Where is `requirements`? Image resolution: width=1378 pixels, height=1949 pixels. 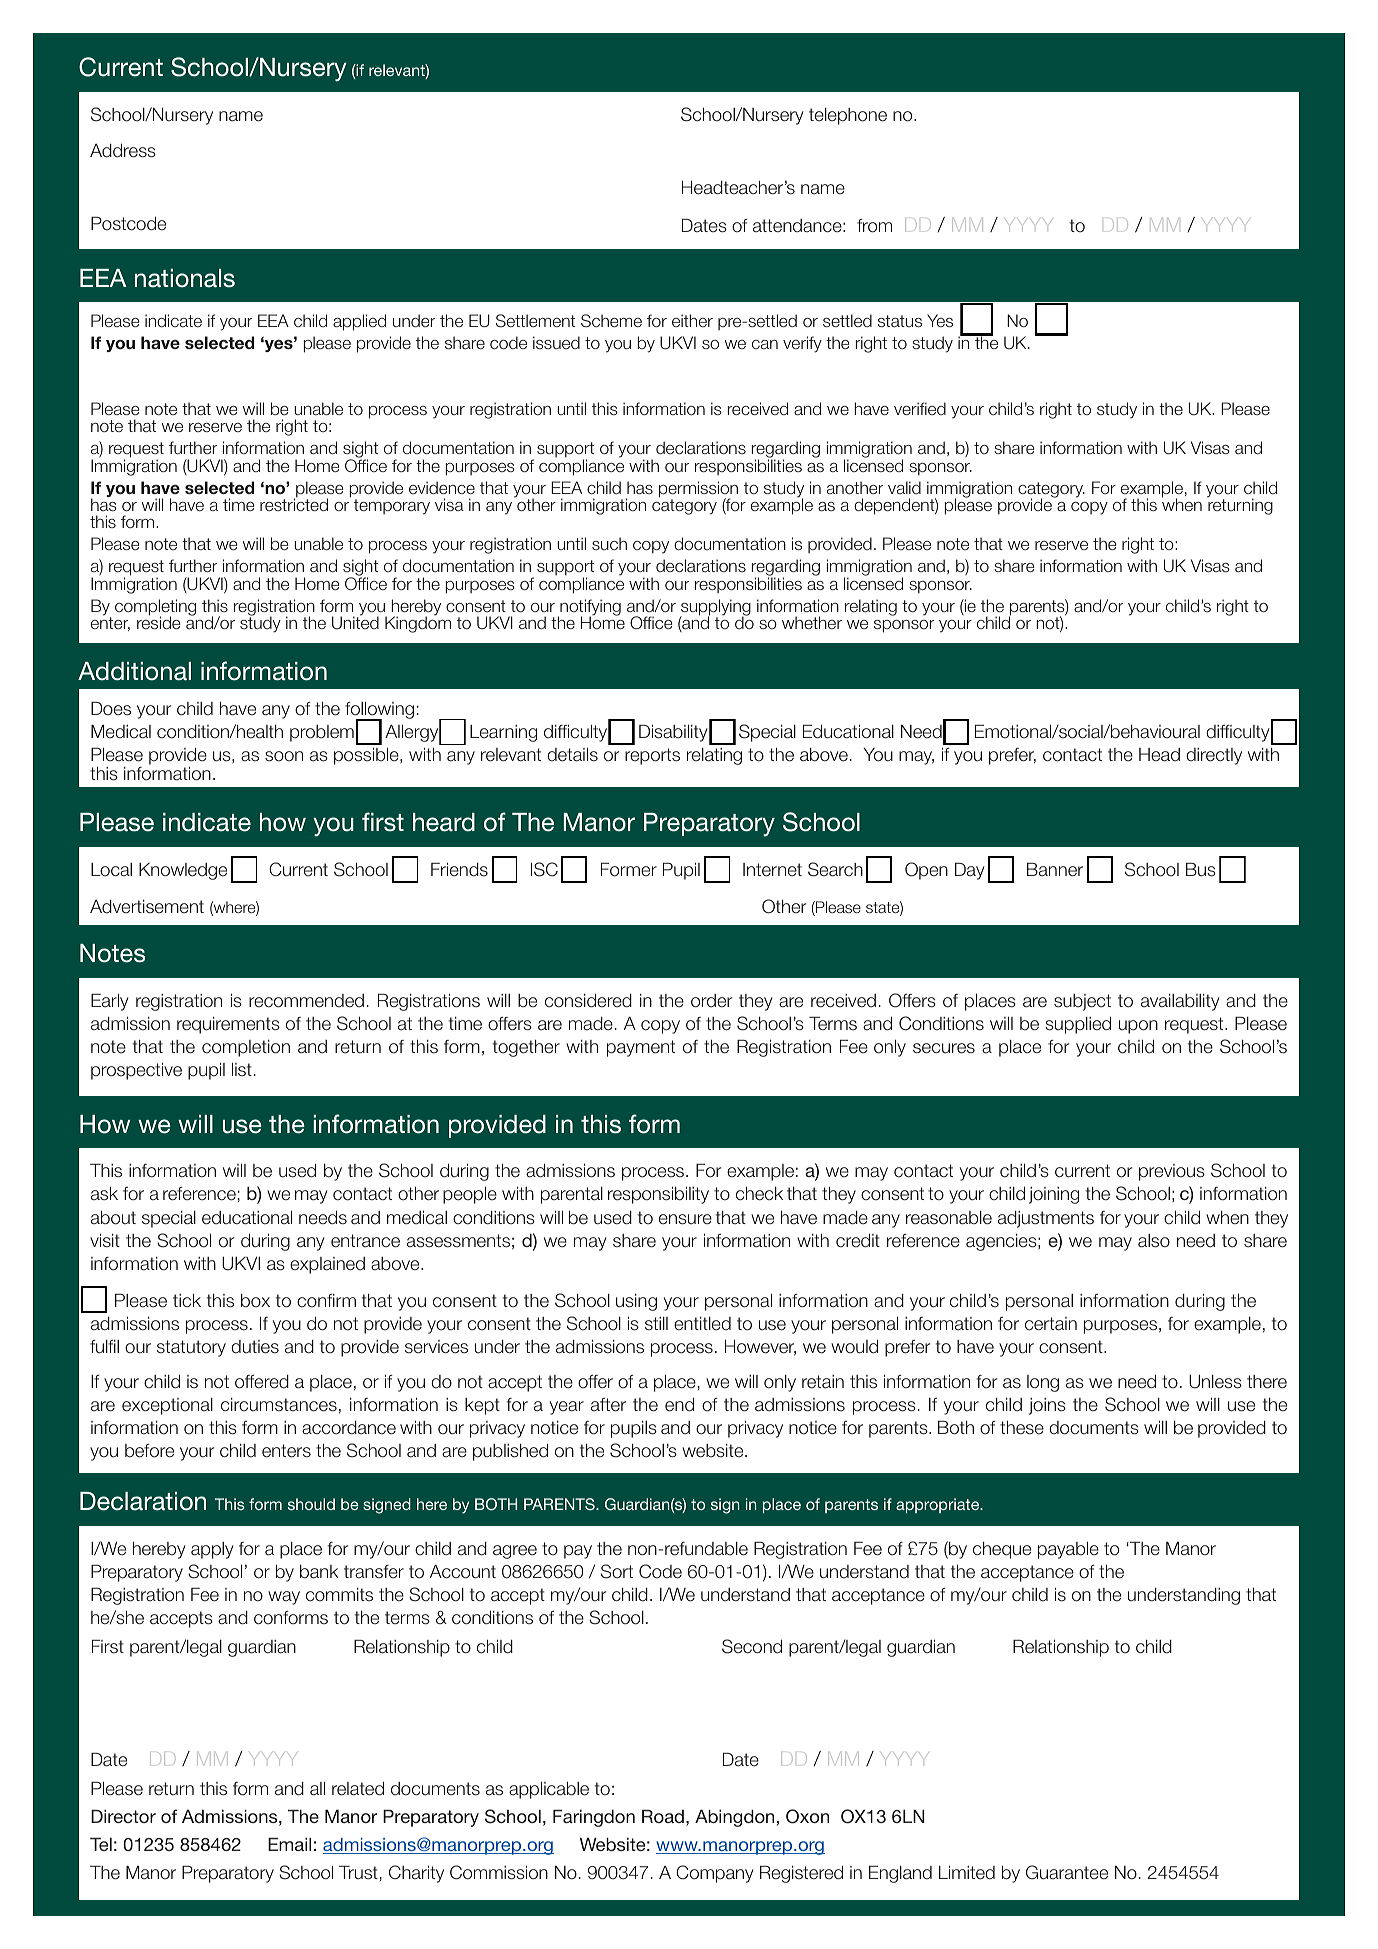 requirements is located at coordinates (228, 1025).
